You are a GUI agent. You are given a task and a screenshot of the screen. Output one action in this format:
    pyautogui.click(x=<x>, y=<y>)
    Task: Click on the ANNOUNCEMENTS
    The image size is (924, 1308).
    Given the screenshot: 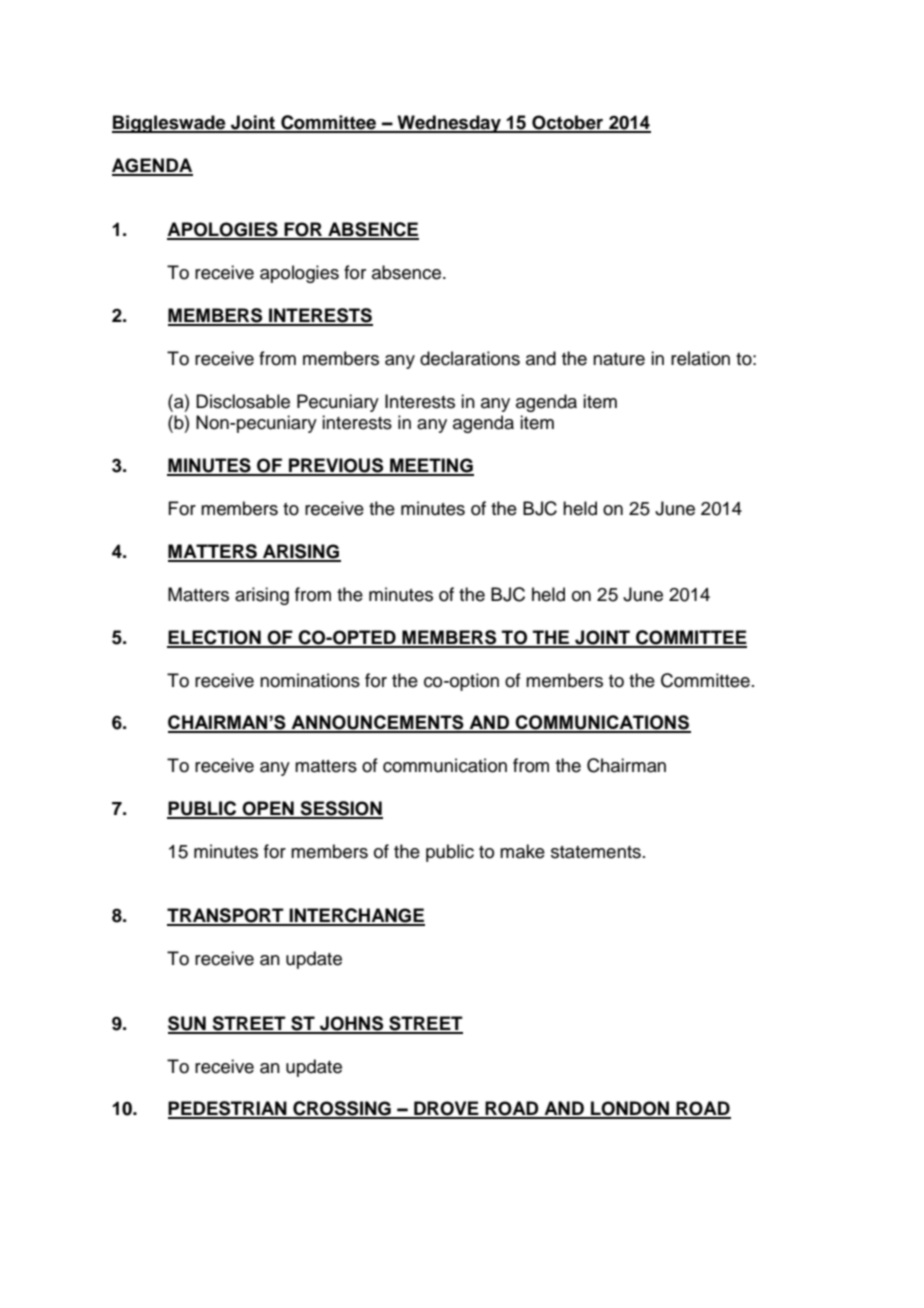 What is the action you would take?
    pyautogui.click(x=378, y=723)
